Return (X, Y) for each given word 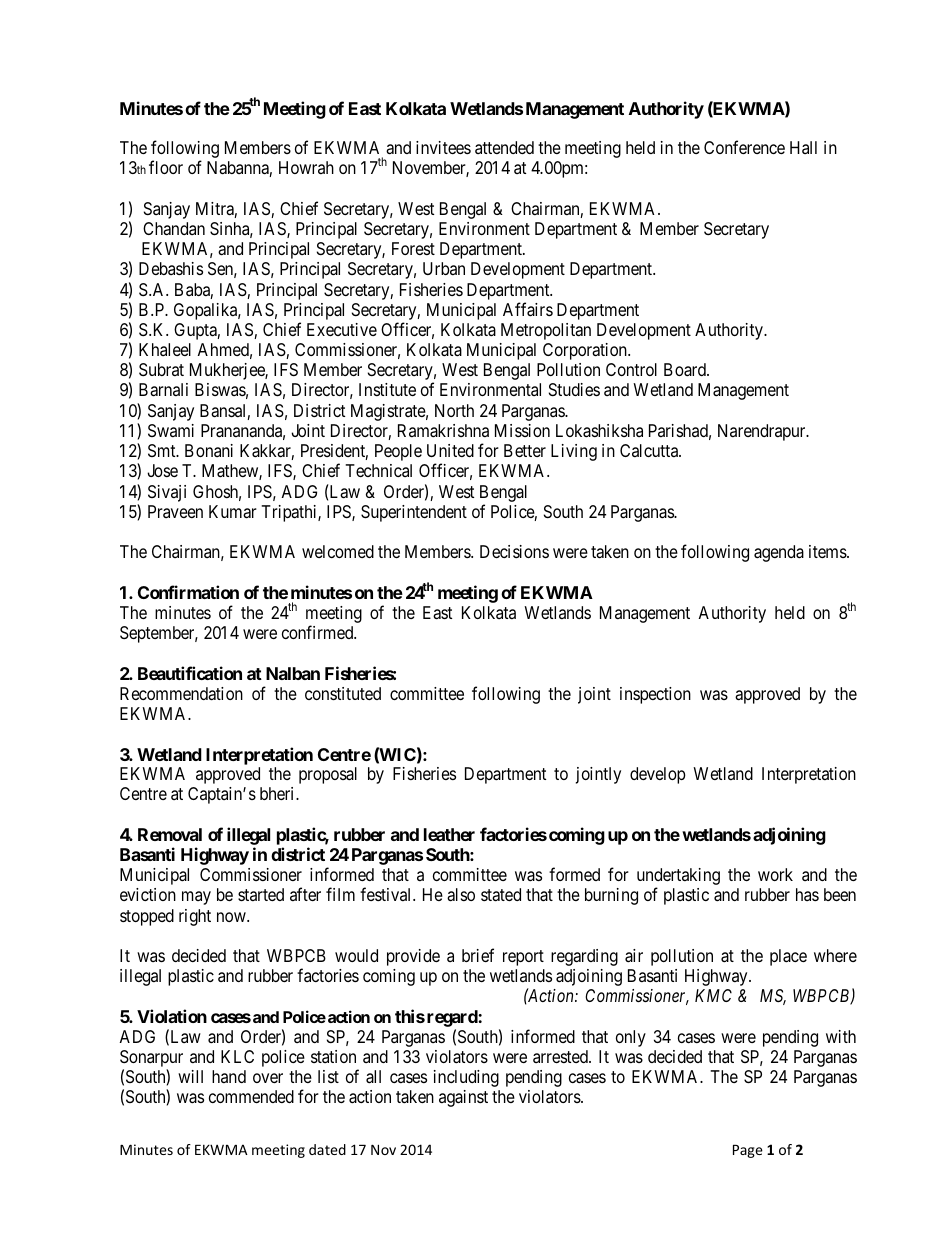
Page (748, 1151)
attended (504, 147)
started (261, 894)
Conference (744, 147)
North (454, 410)
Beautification (190, 673)
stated (501, 895)
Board (686, 370)
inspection (655, 695)
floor (166, 167)
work (775, 874)
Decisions (514, 551)
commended (251, 1096)
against (463, 1098)
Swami (171, 430)
